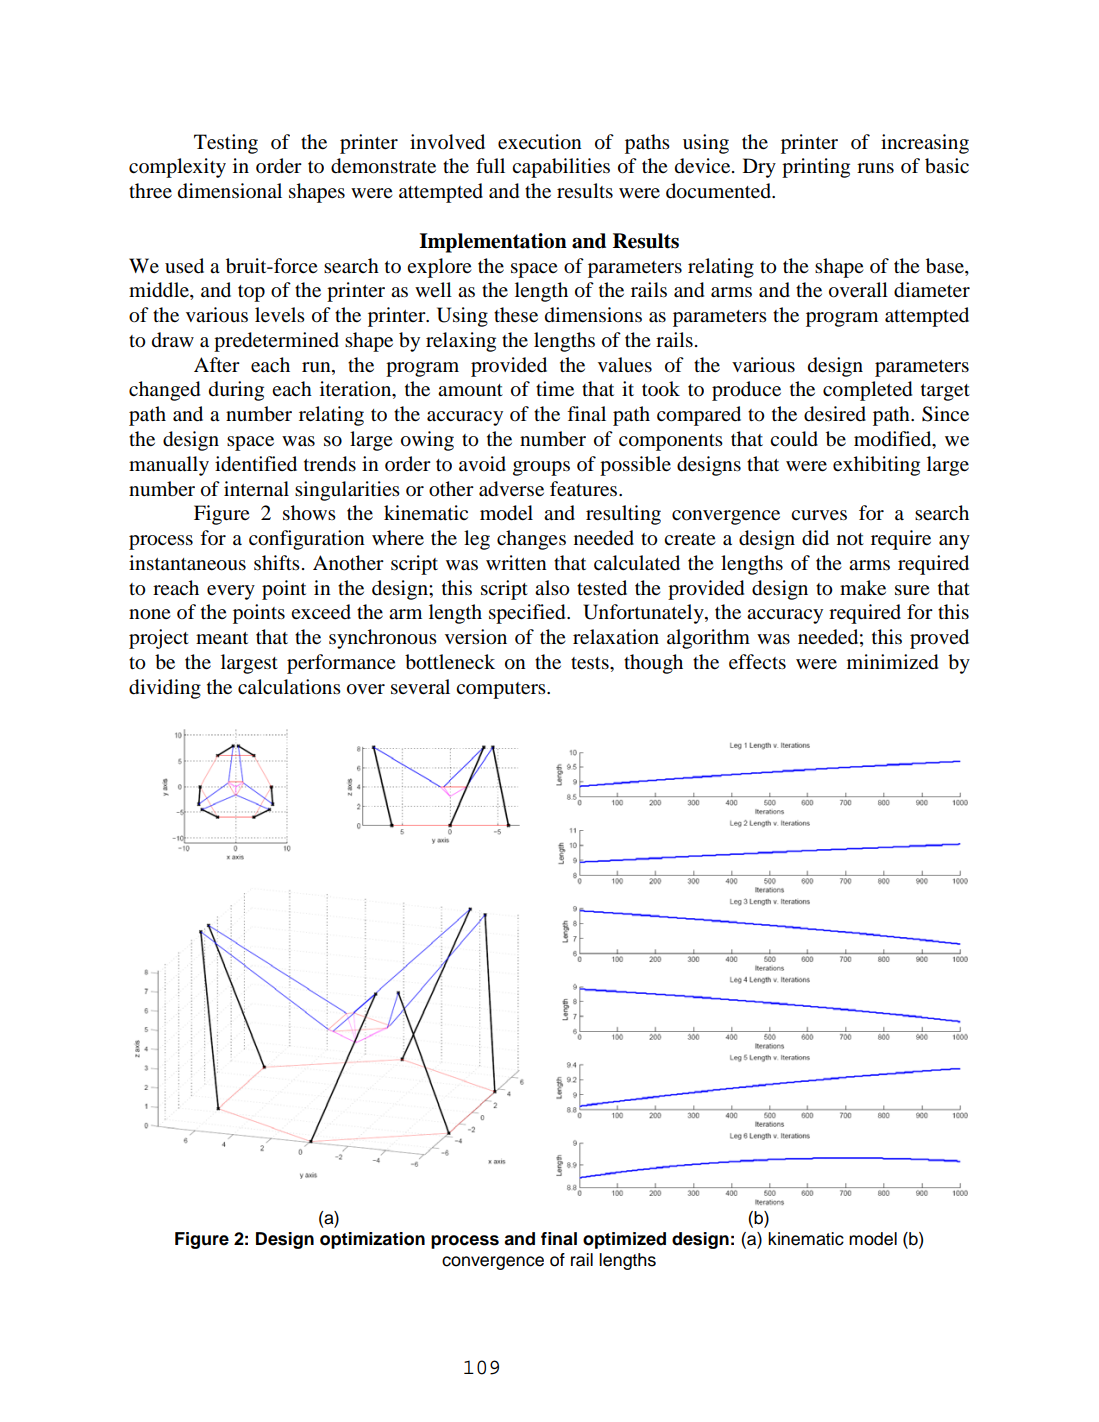  Describe the element at coordinates (531, 540) in the screenshot. I see `changes` at that location.
